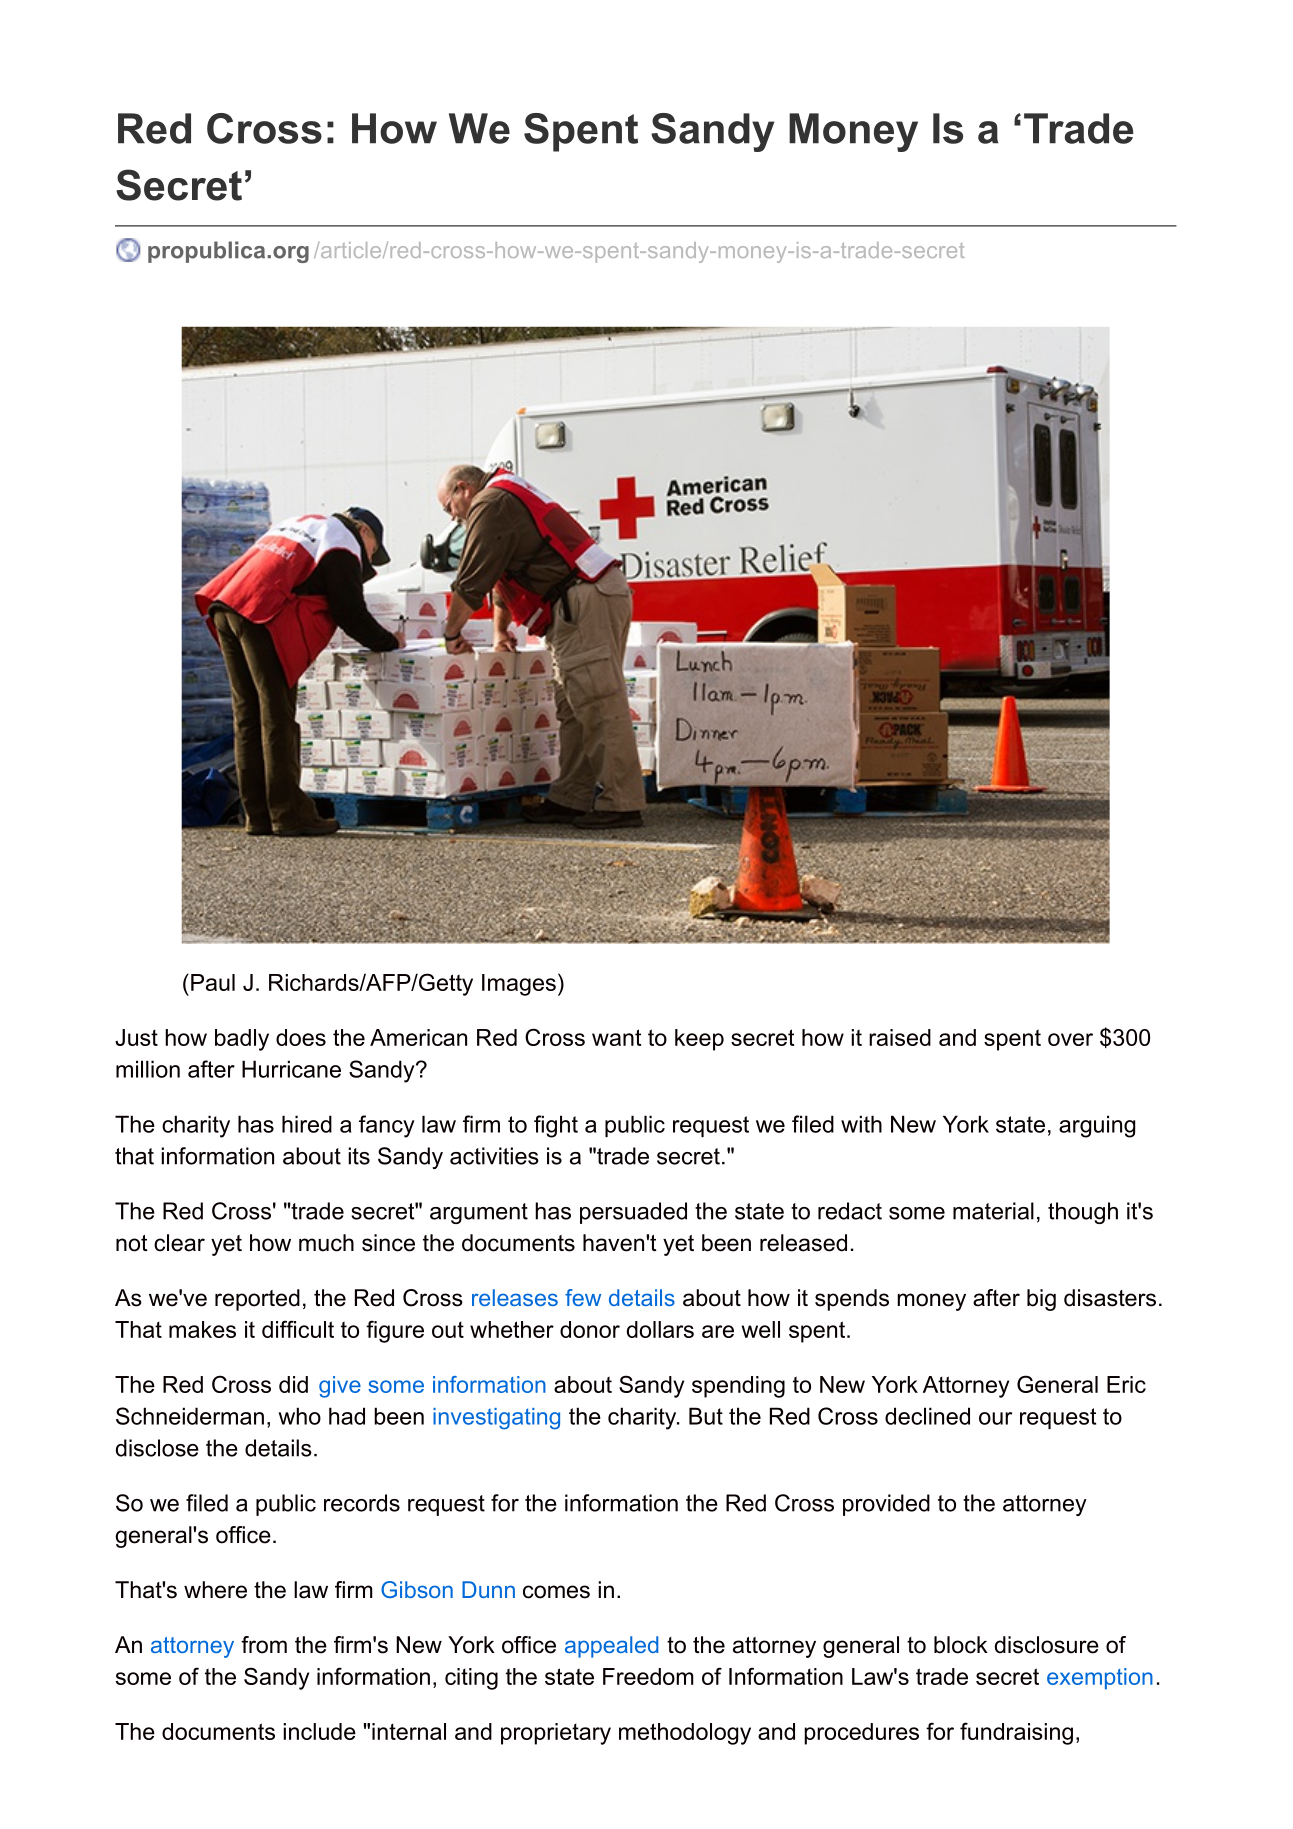 This screenshot has width=1293, height=1829. Describe the element at coordinates (685, 1734) in the screenshot. I see `methodology` at that location.
